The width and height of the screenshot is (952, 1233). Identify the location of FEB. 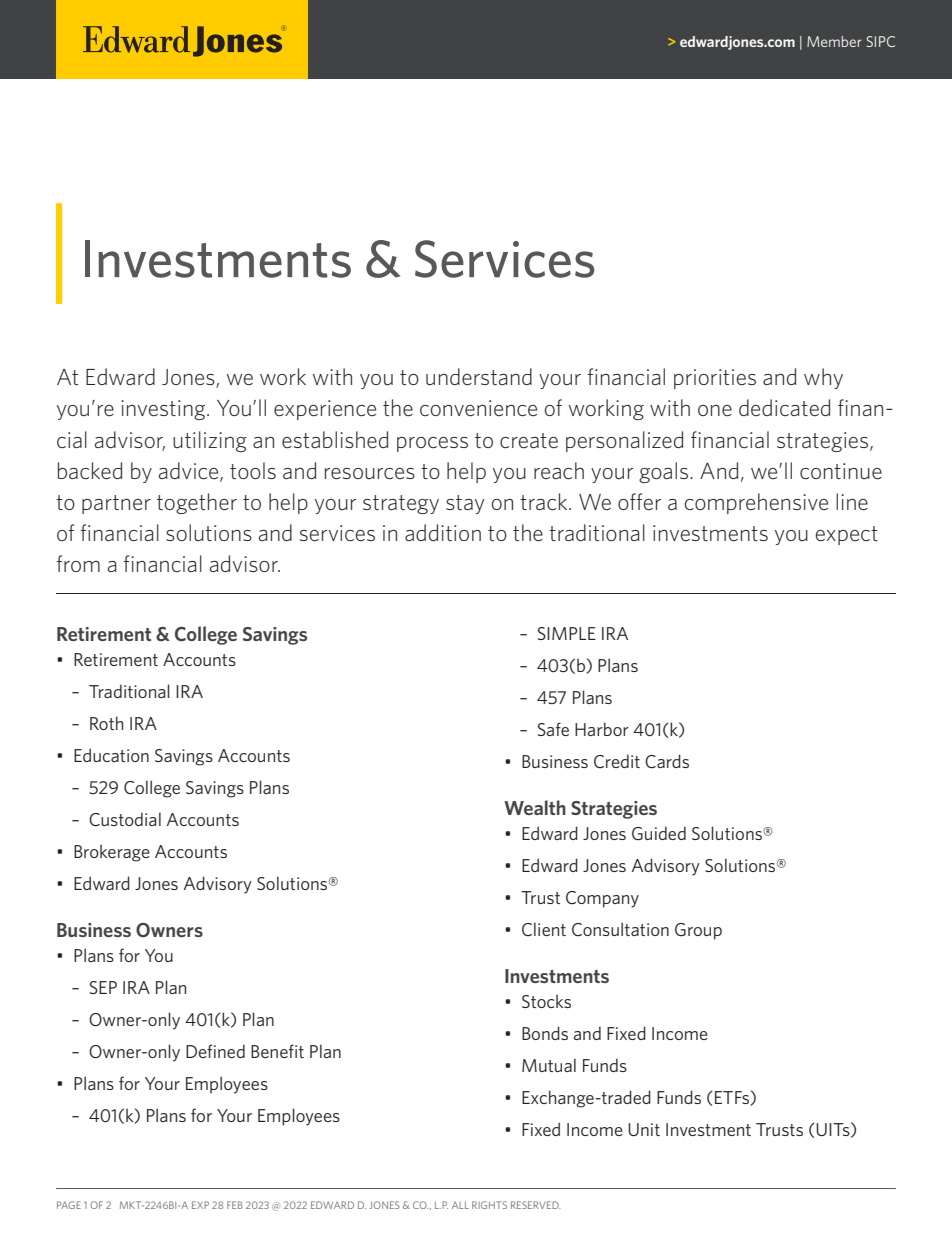
(235, 1205).
